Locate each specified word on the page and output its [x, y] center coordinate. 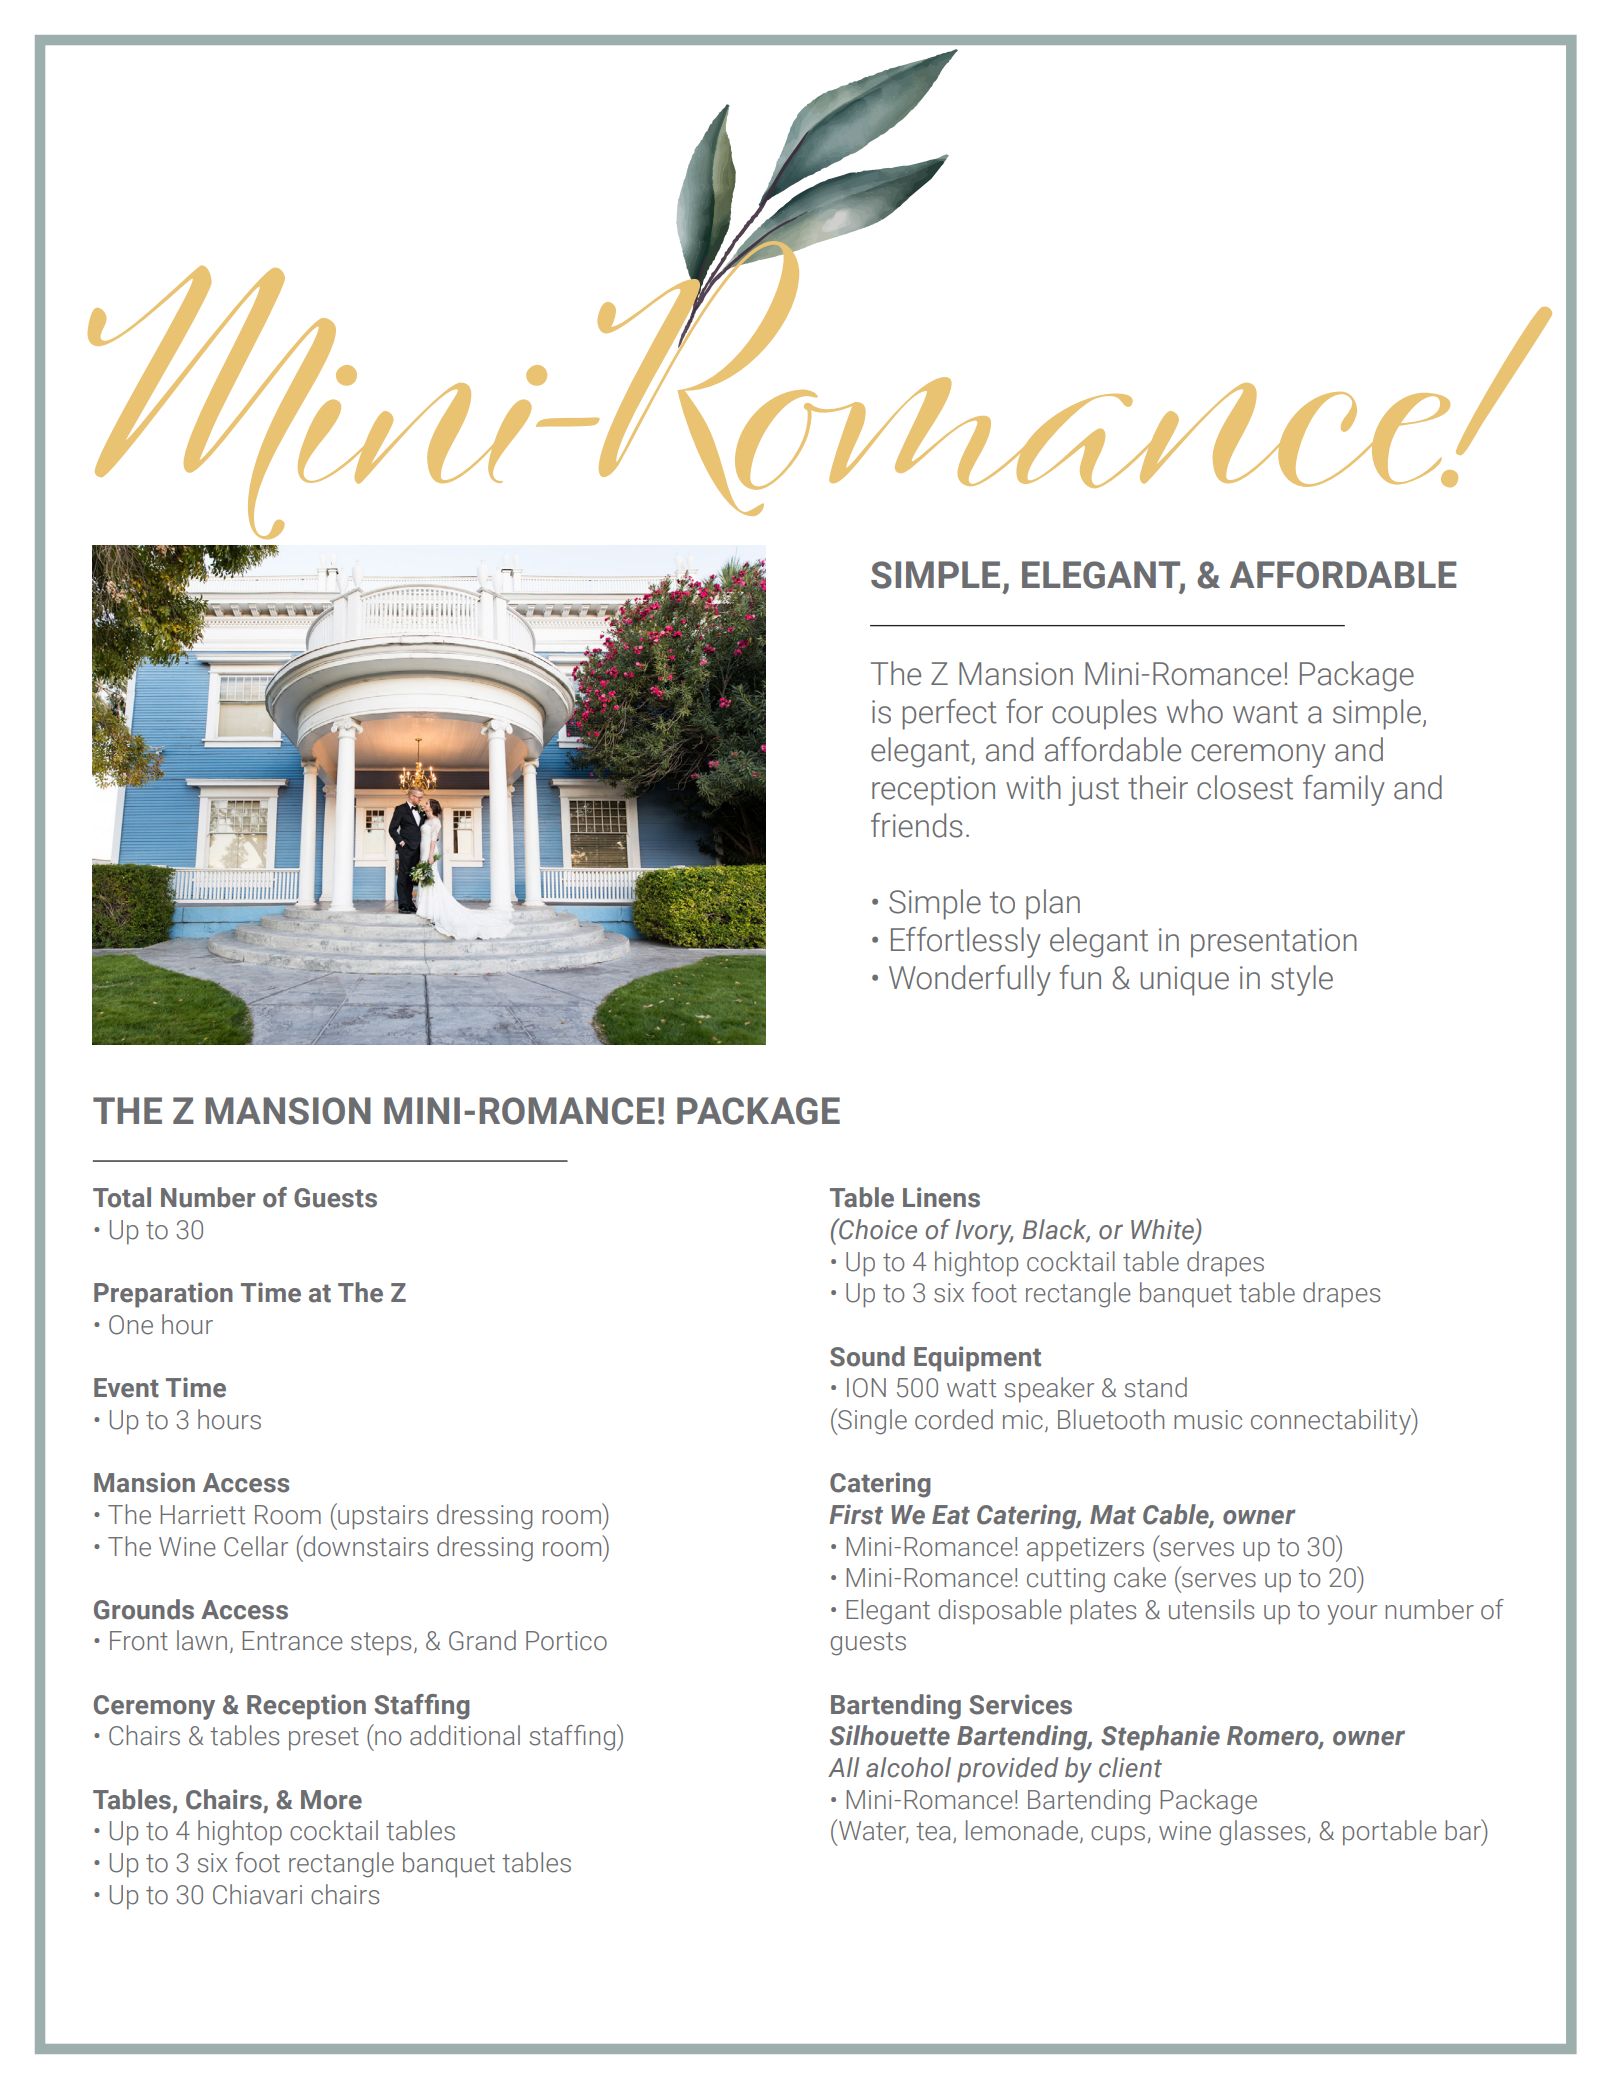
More [331, 1800]
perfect [950, 714]
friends [916, 825]
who [1195, 711]
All [843, 1767]
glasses [1264, 1833]
